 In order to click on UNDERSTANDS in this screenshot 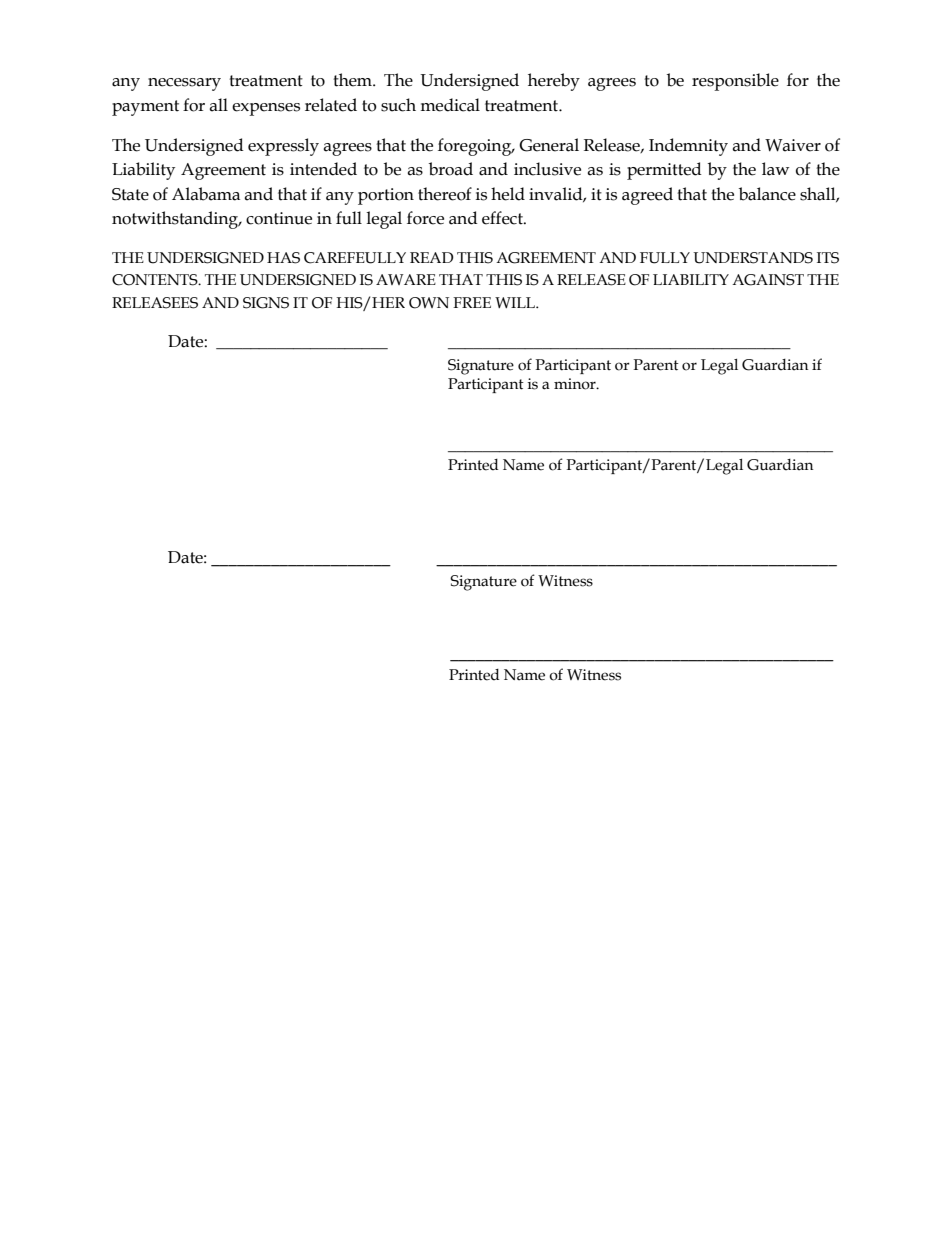, I will do `click(753, 258)`.
